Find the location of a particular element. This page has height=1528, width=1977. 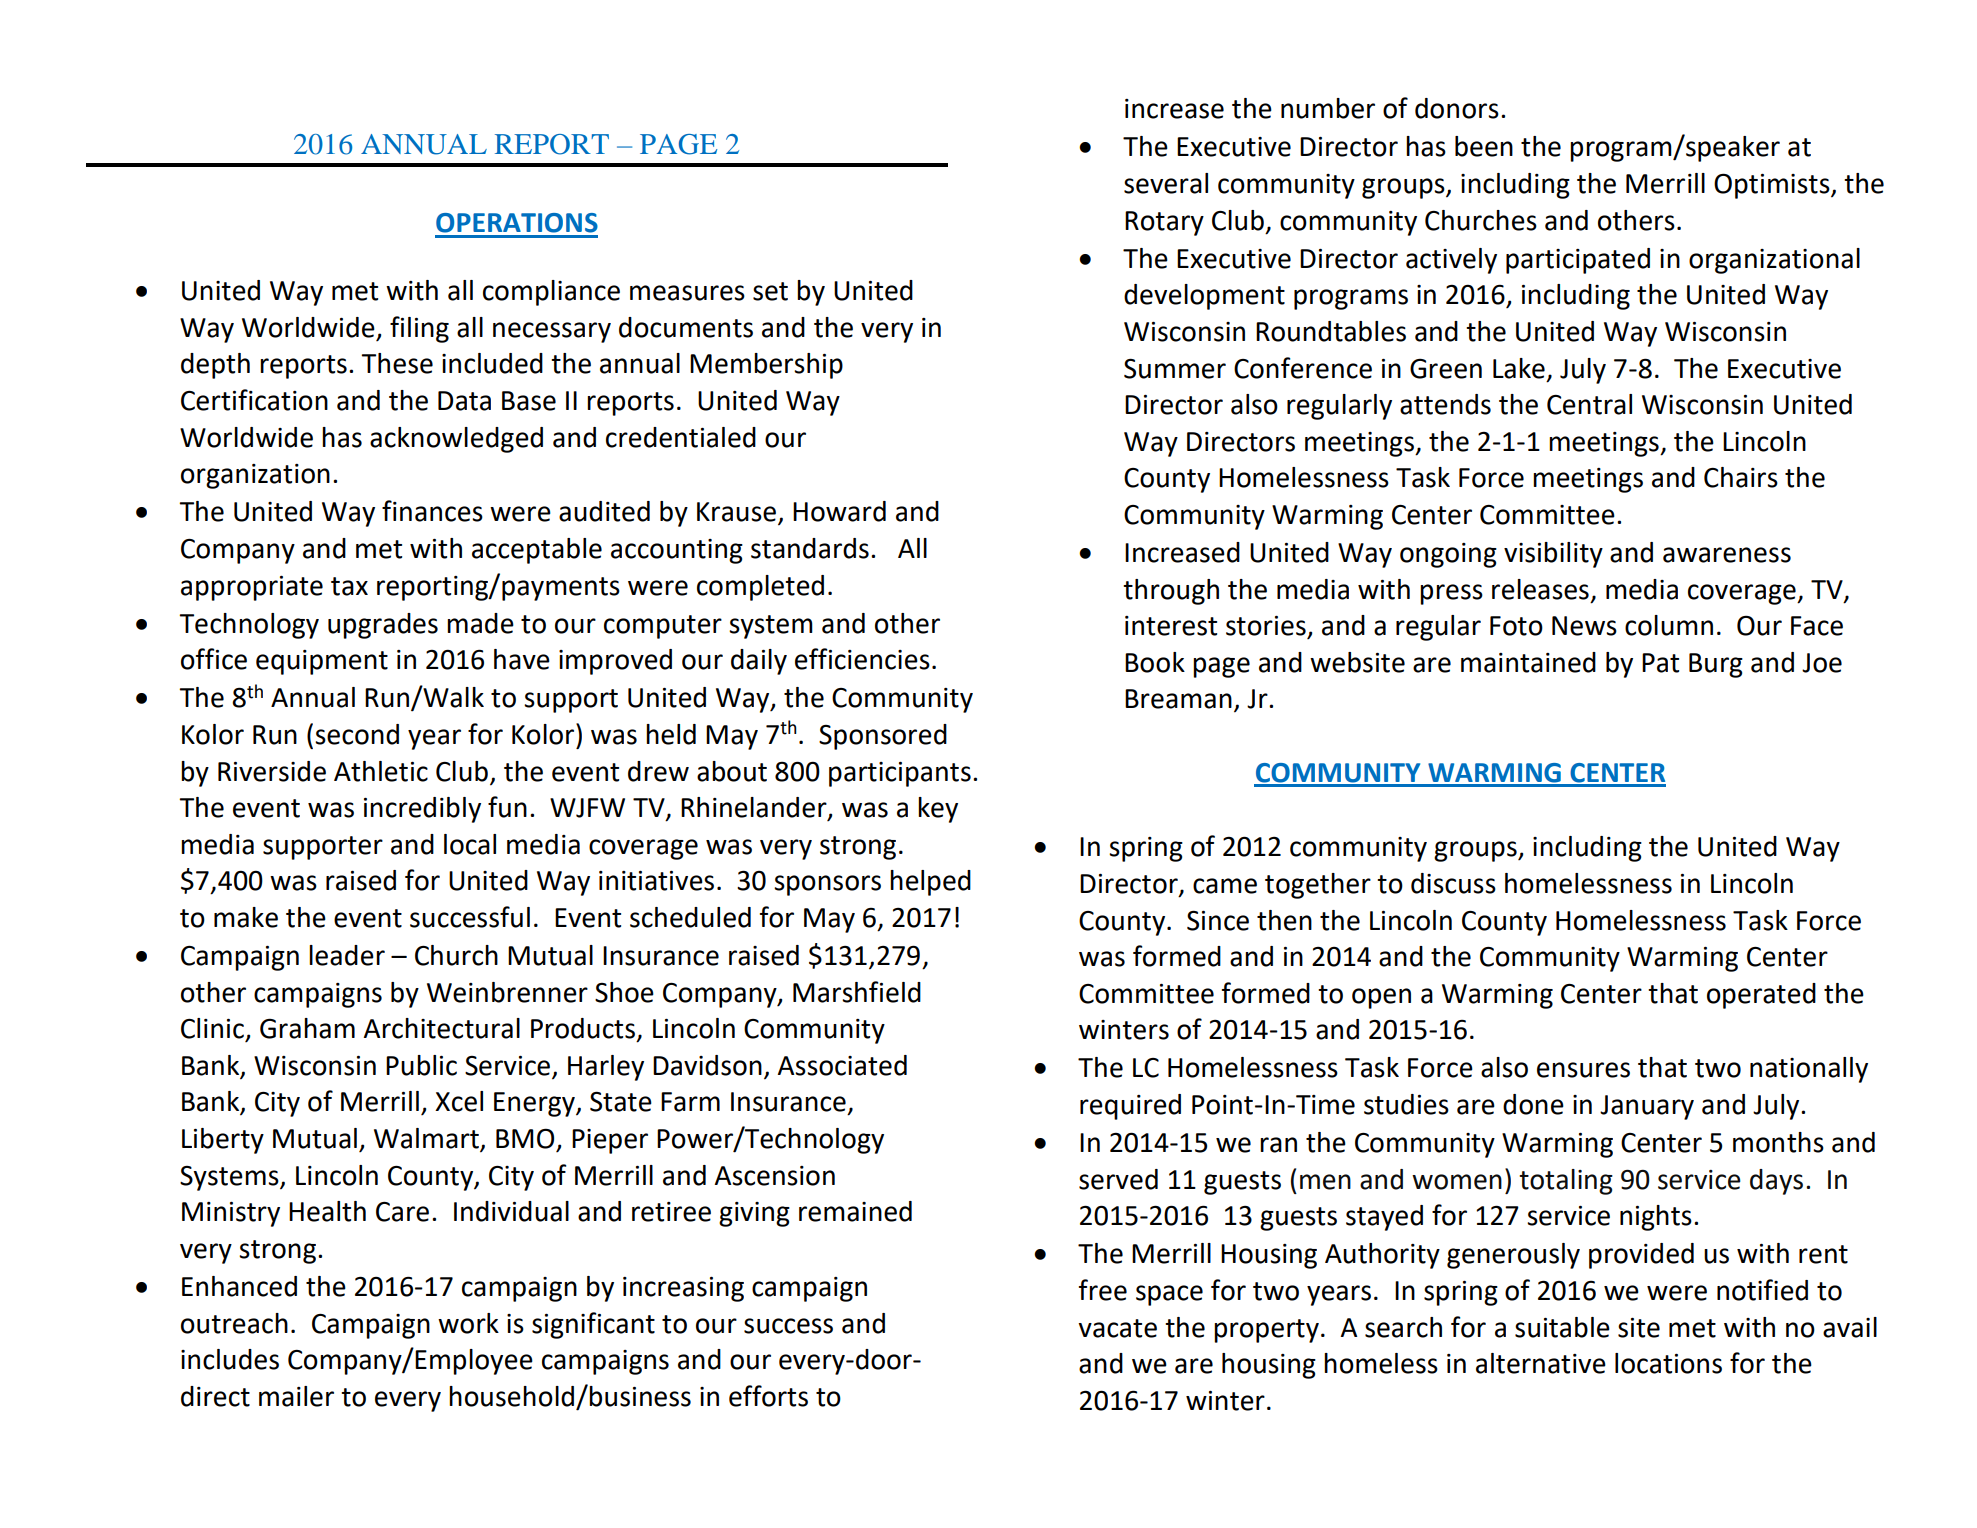

Burg is located at coordinates (1716, 665).
